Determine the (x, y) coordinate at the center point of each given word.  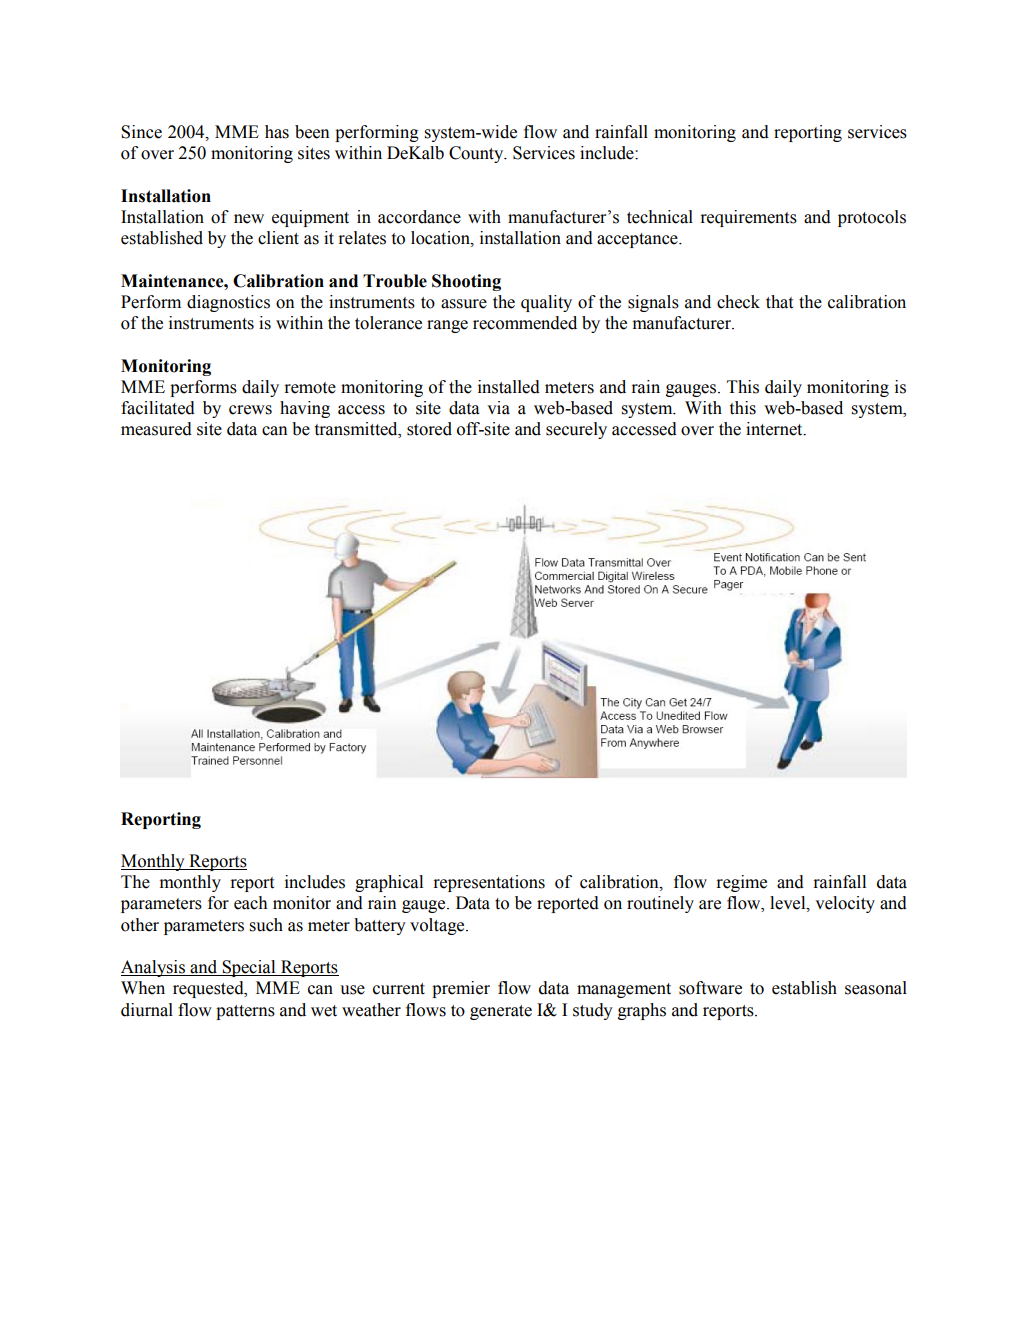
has (277, 132)
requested (209, 989)
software (710, 988)
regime (741, 883)
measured (156, 429)
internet (775, 429)
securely (576, 430)
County (477, 154)
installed (509, 387)
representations (489, 883)
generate (501, 1012)
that (779, 302)
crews (250, 410)
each (250, 903)
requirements (748, 218)
